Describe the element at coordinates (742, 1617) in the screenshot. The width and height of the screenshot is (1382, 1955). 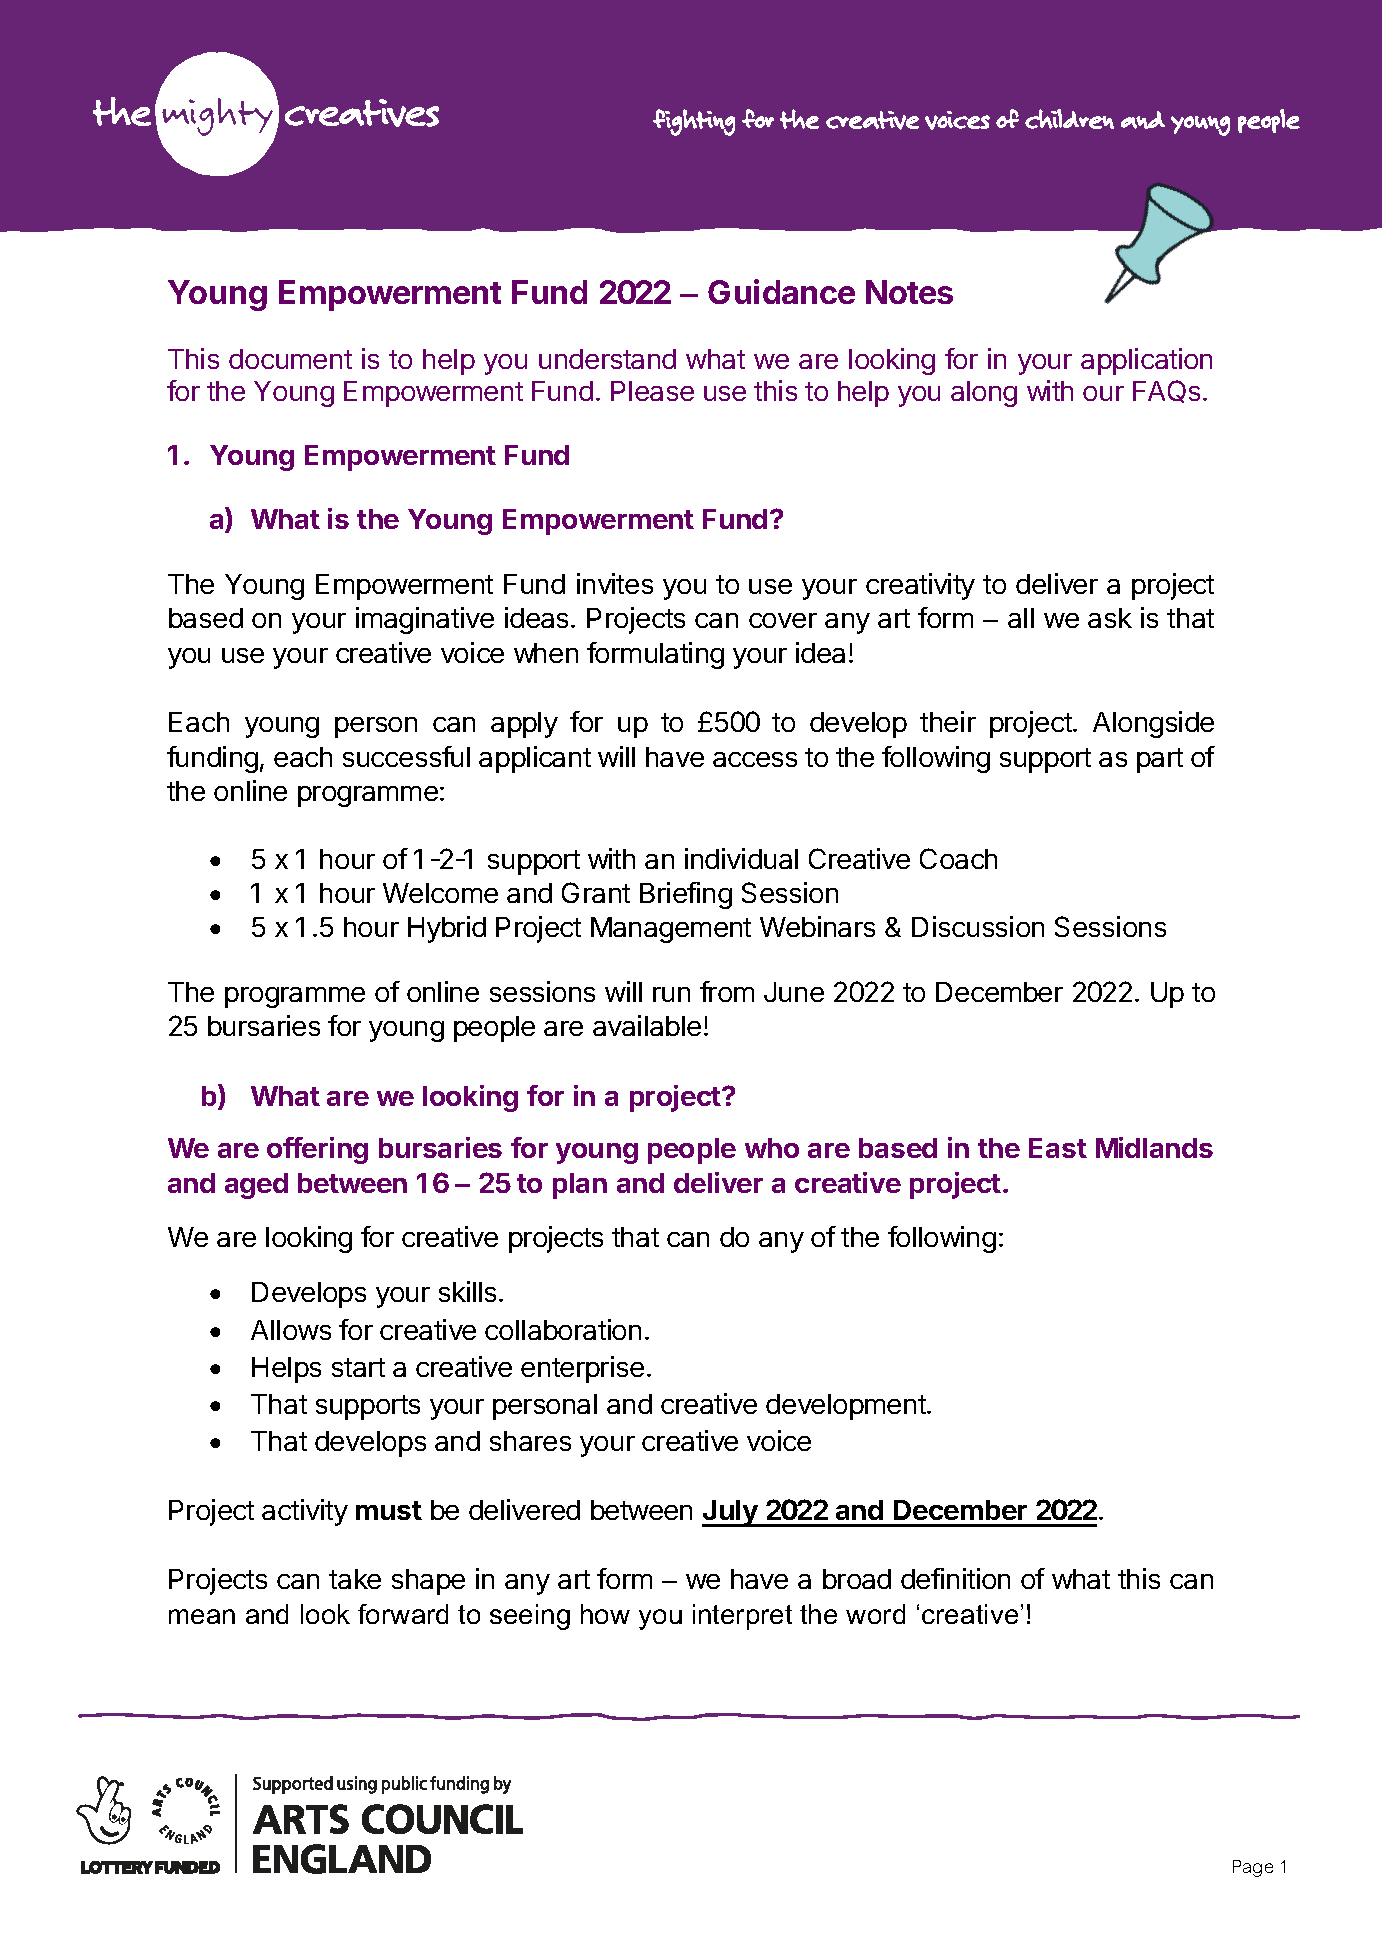
I see `interpret` at that location.
